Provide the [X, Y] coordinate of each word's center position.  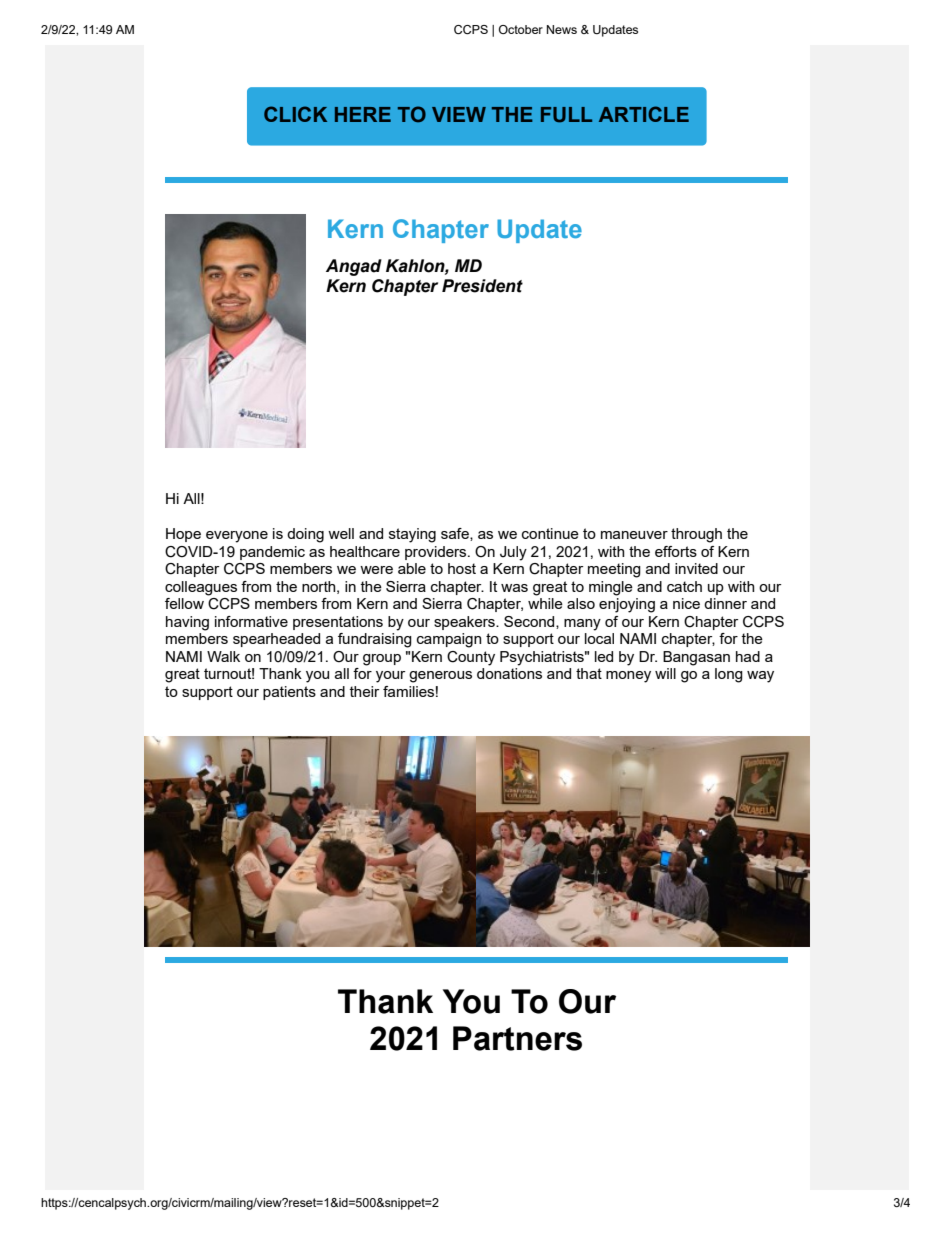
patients [289, 693]
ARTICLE [644, 114]
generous [440, 677]
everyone [237, 537]
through [696, 535]
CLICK [295, 114]
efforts [676, 551]
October [521, 29]
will [665, 673]
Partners [517, 1038]
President [482, 286]
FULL [566, 115]
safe [456, 534]
